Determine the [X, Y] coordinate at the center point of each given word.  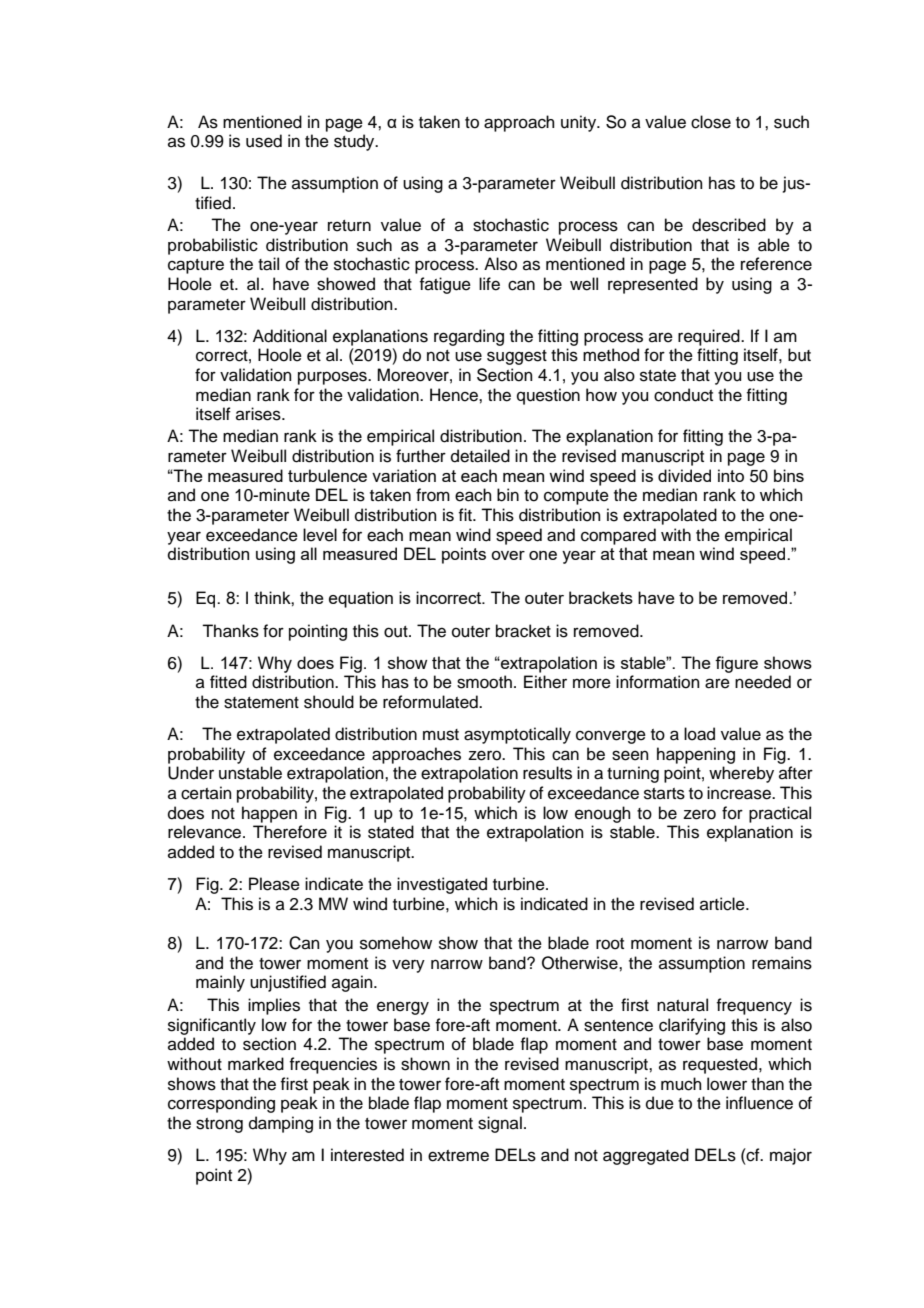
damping [281, 1124]
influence [759, 1103]
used [264, 141]
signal [500, 1124]
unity [580, 123]
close [711, 122]
